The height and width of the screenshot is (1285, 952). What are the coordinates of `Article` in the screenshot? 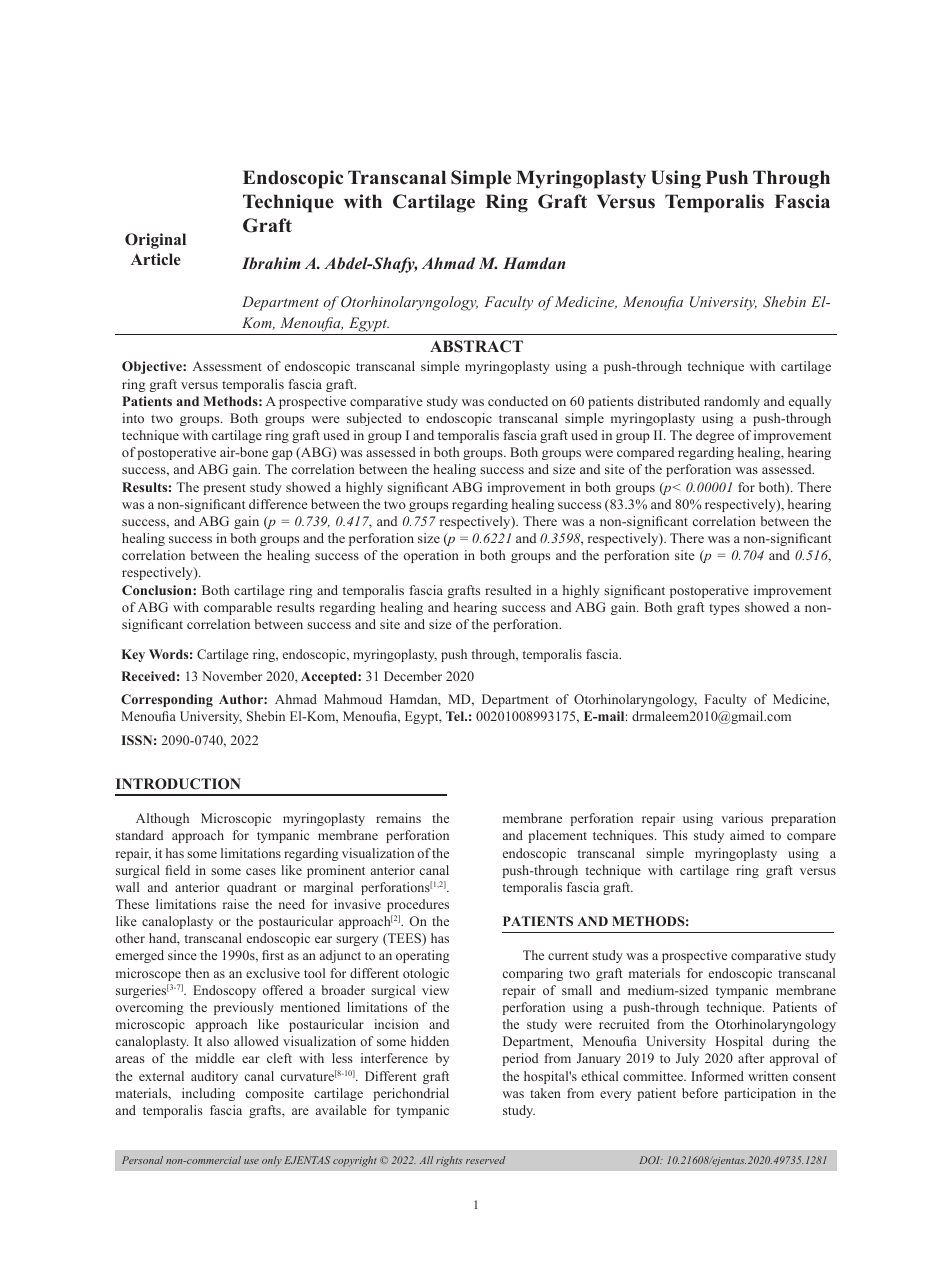 It's located at (156, 259).
